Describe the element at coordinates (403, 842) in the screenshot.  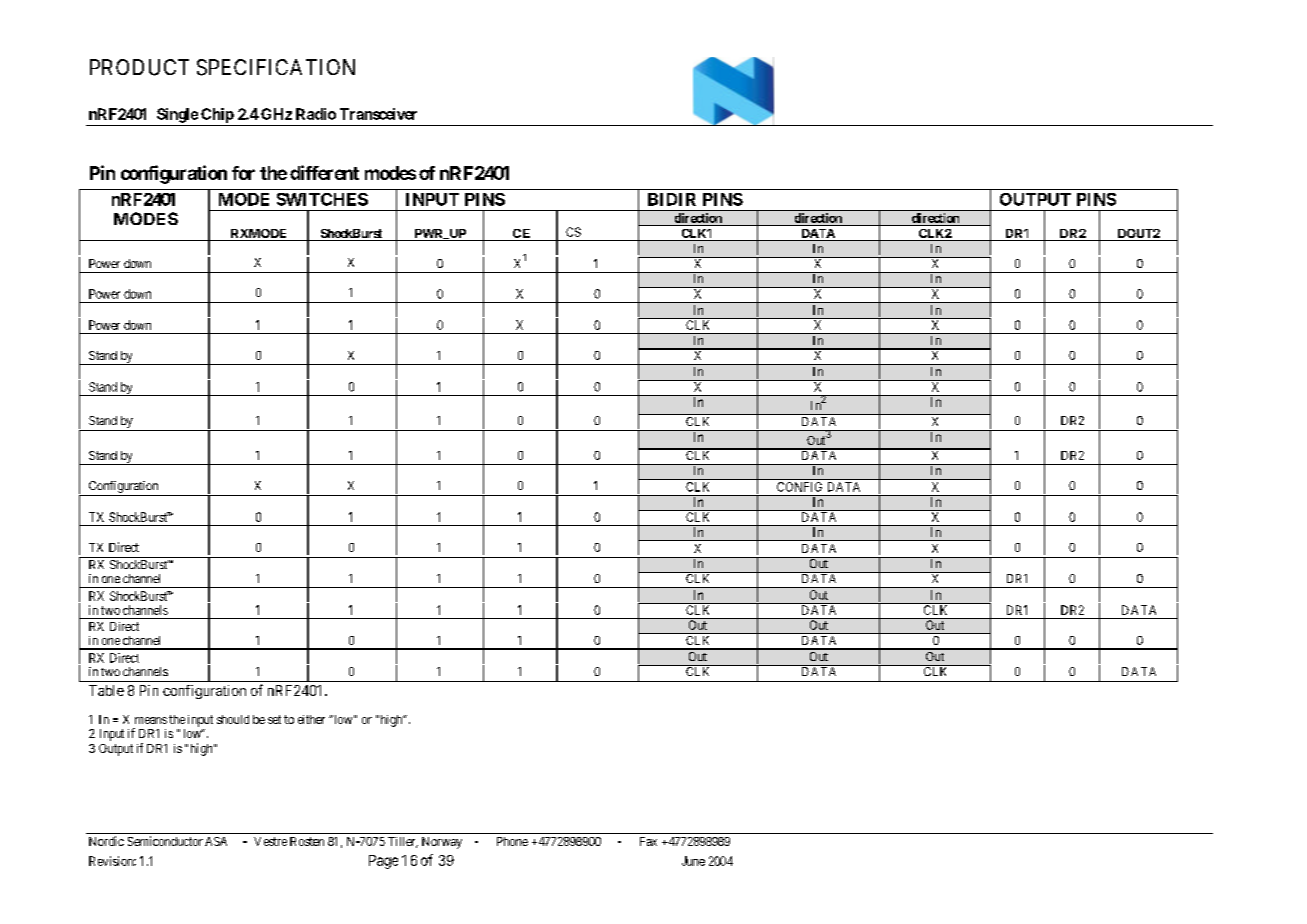
I see `Tiller` at that location.
